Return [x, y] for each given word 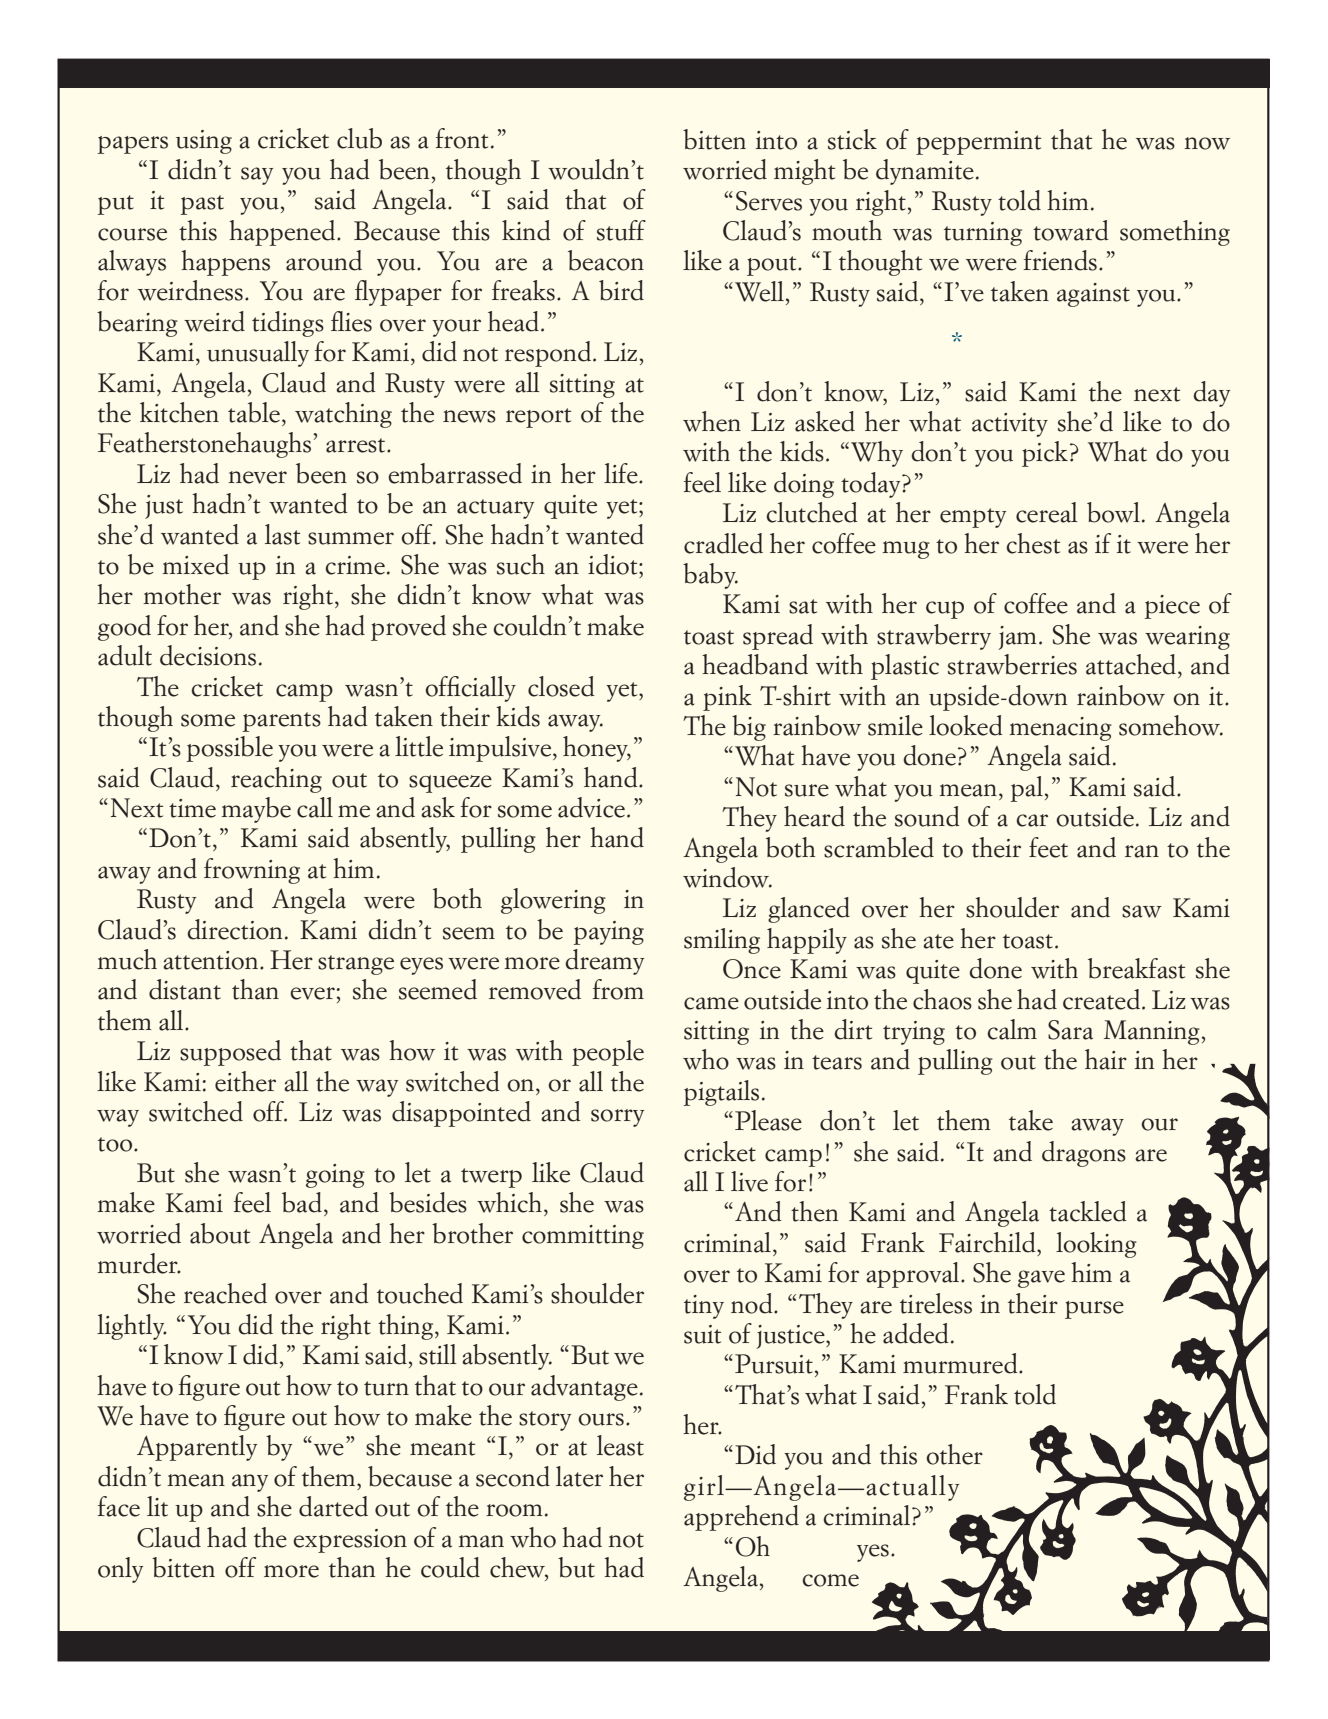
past [202, 205]
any [250, 1483]
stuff [621, 230]
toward [1071, 230]
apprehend [741, 1518]
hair [1106, 1059]
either [245, 1081]
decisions [208, 655]
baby [710, 576]
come [830, 1580]
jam [1017, 638]
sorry [617, 1118]
